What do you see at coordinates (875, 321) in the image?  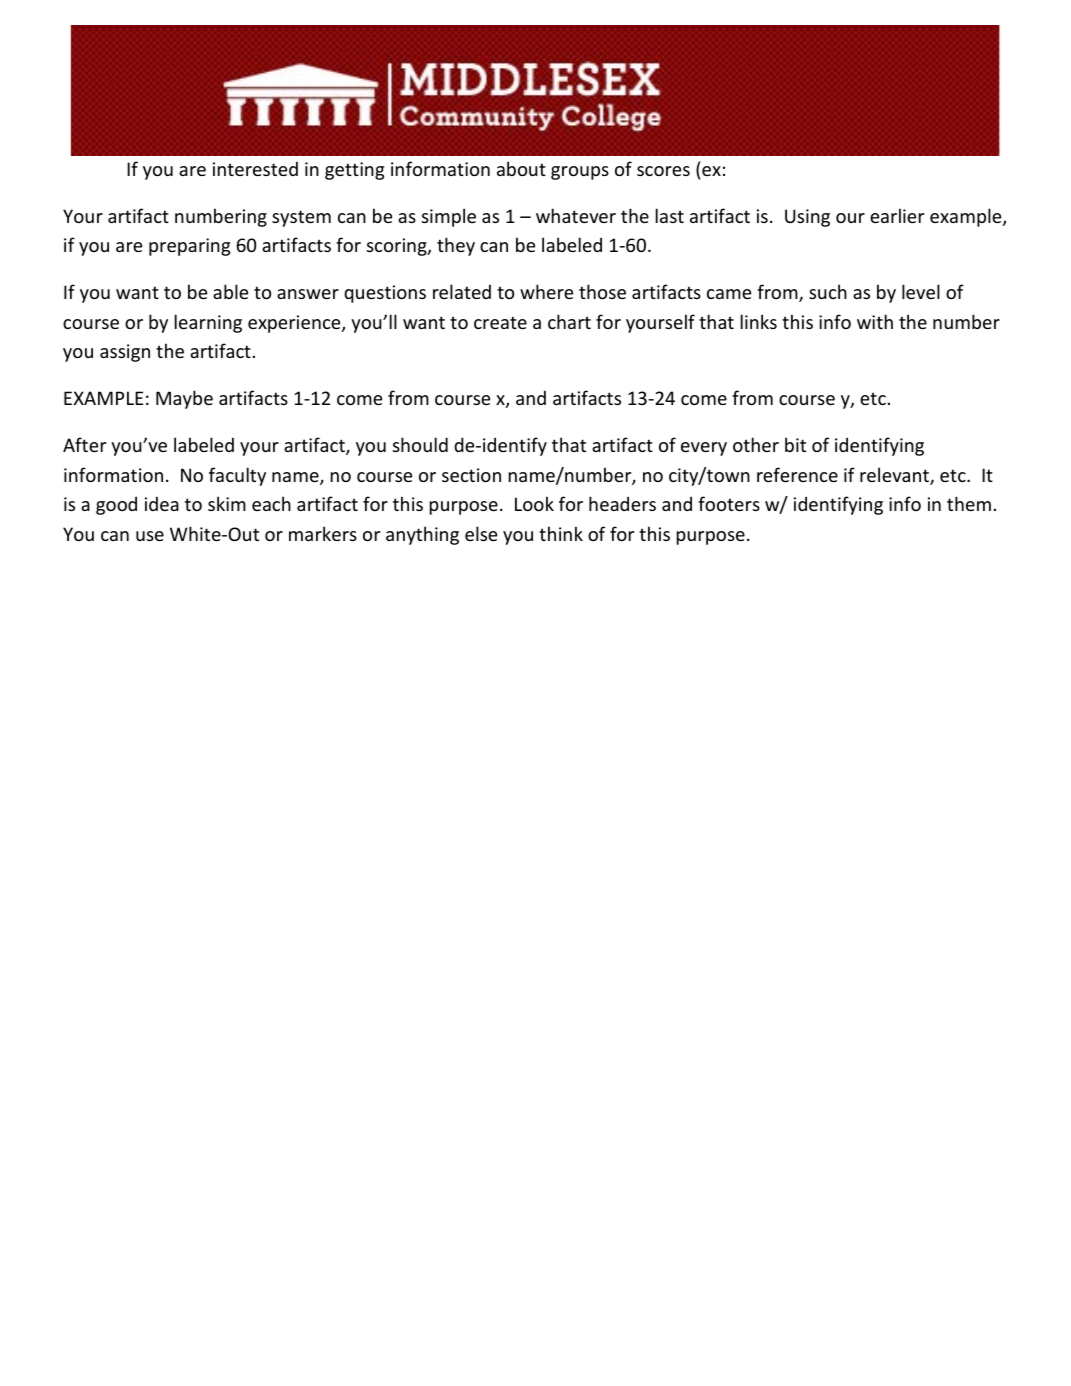 I see `with` at bounding box center [875, 321].
